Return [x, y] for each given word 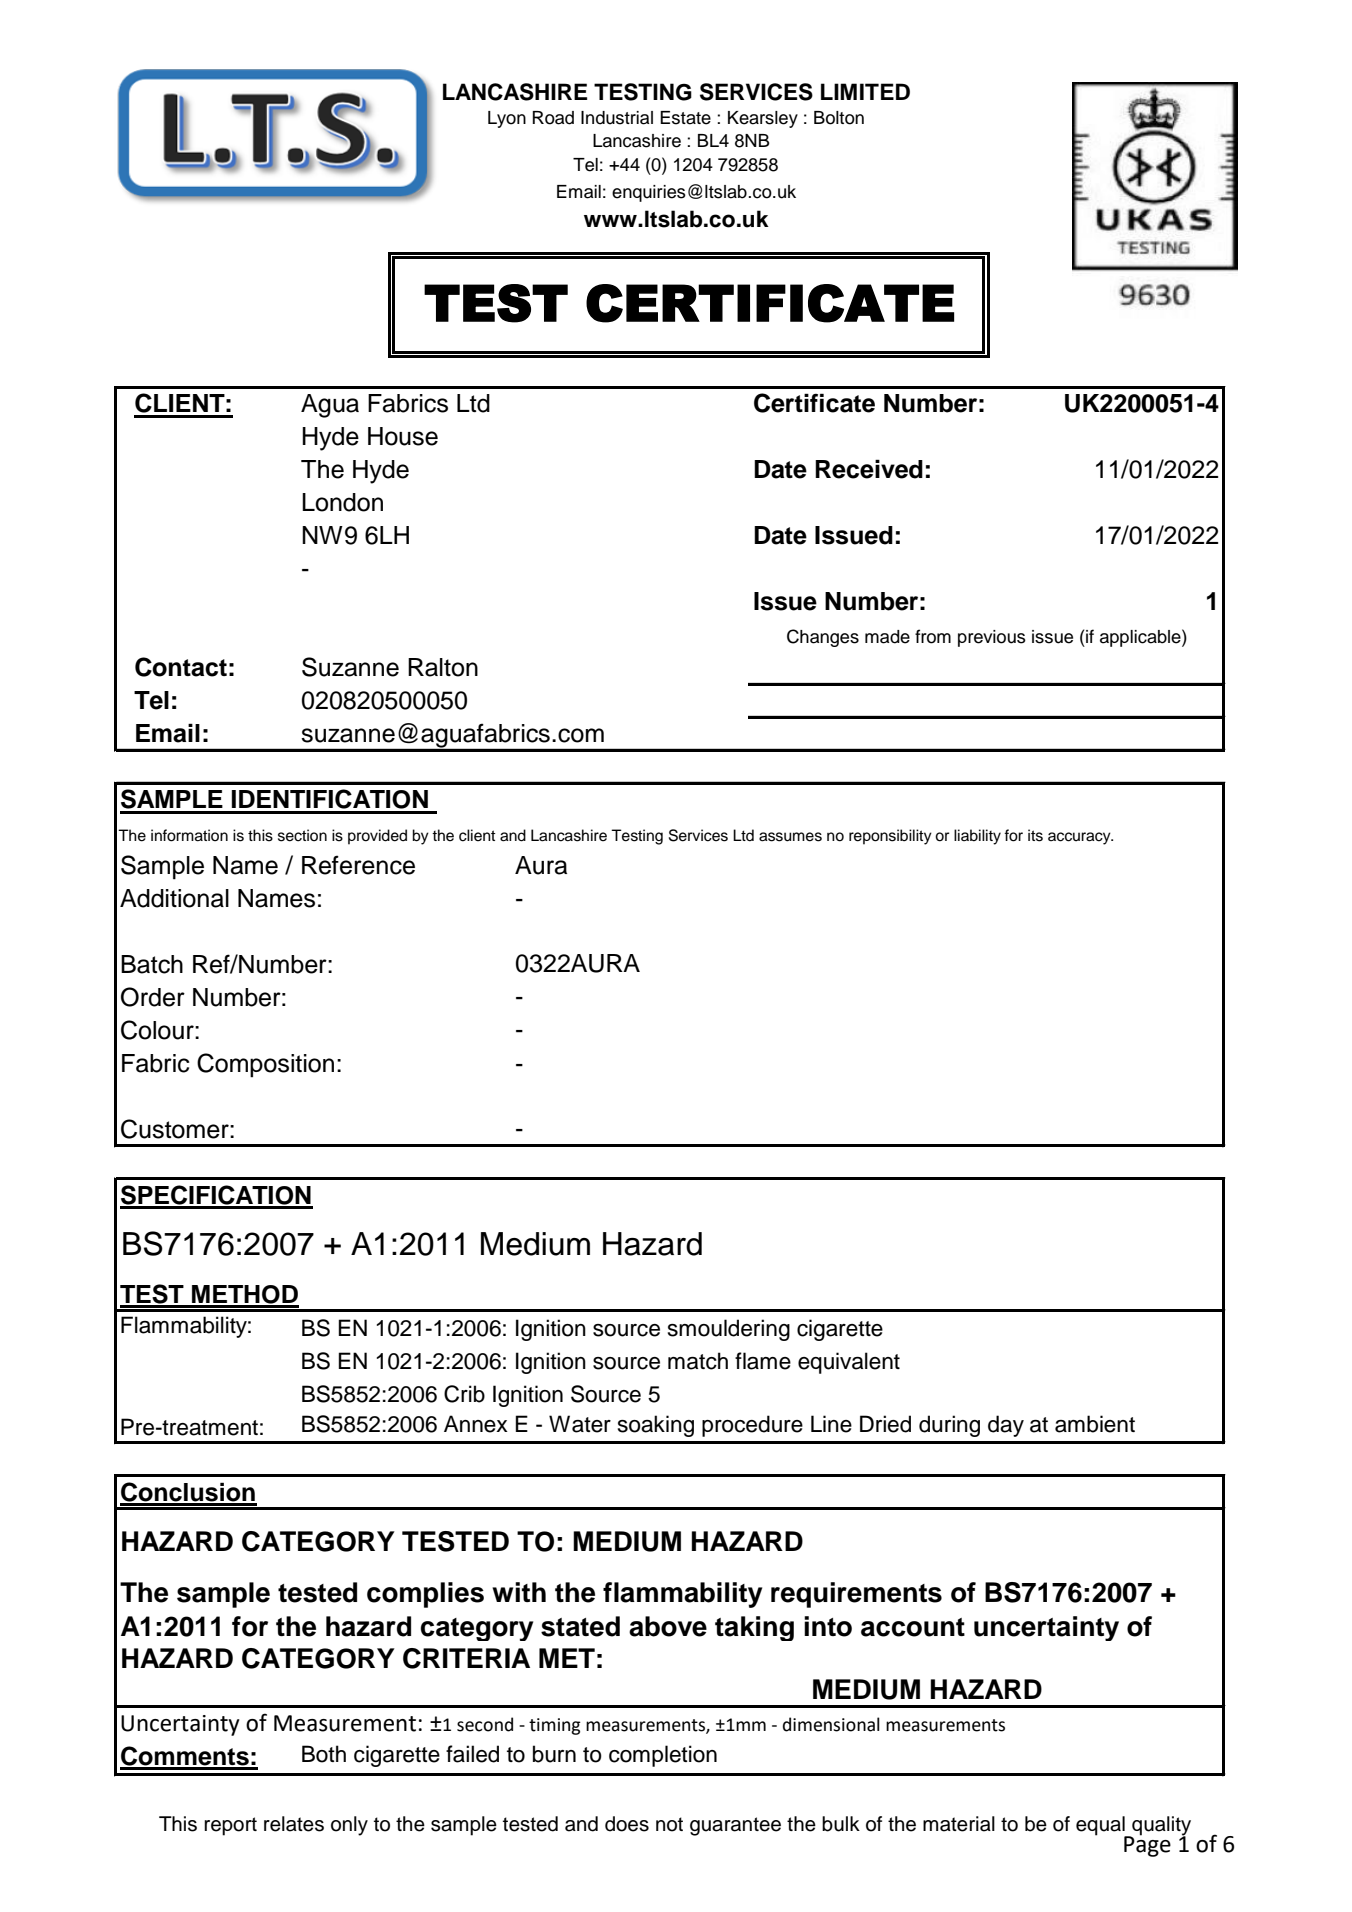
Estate [685, 118]
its [1035, 835]
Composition [265, 1065]
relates [294, 1824]
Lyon [507, 119]
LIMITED [865, 91]
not [669, 1824]
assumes [790, 837]
